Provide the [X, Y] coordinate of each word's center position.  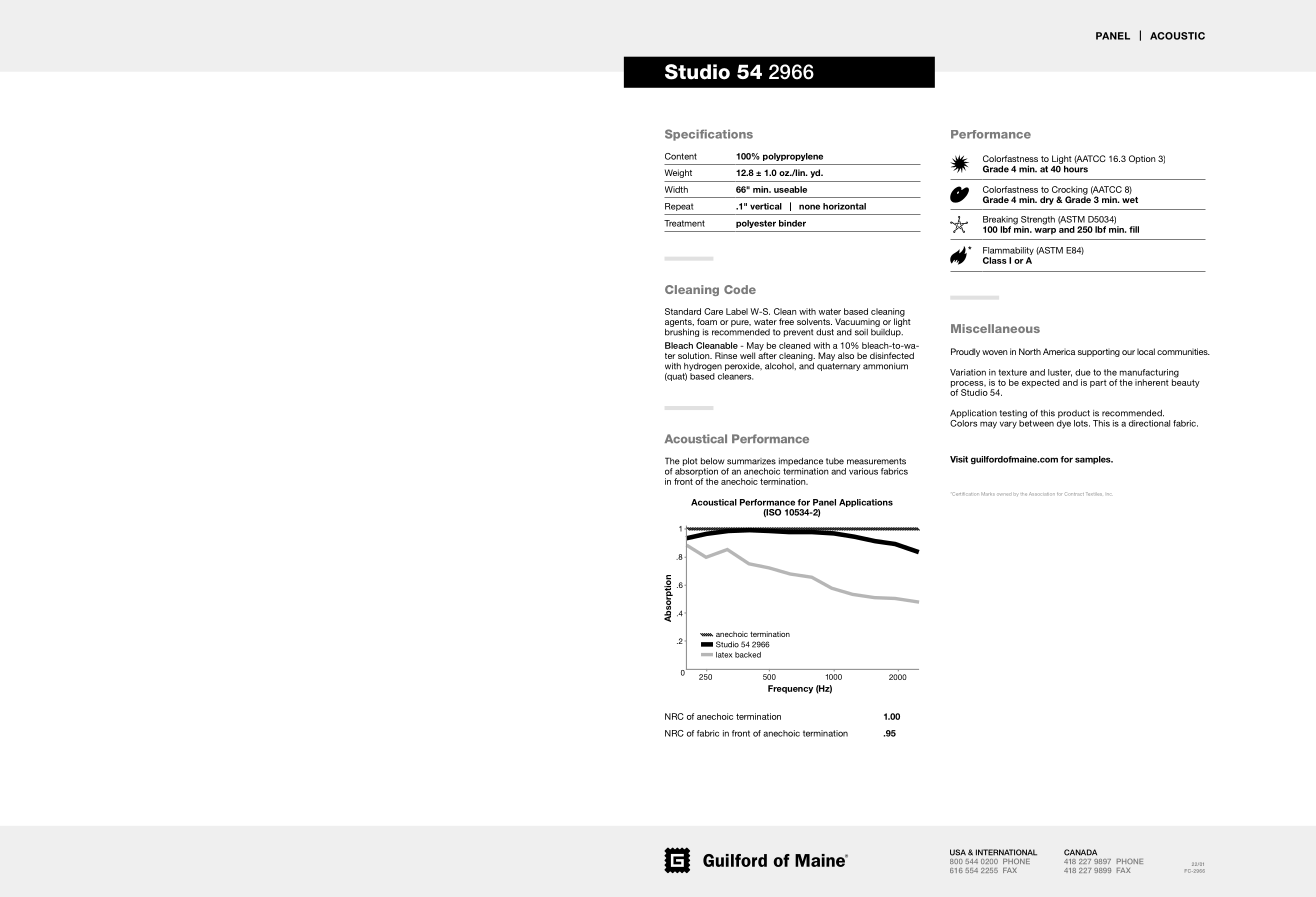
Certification [965, 494]
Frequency [790, 689]
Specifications [709, 135]
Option [1142, 159]
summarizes [751, 461]
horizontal [844, 206]
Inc [1108, 493]
